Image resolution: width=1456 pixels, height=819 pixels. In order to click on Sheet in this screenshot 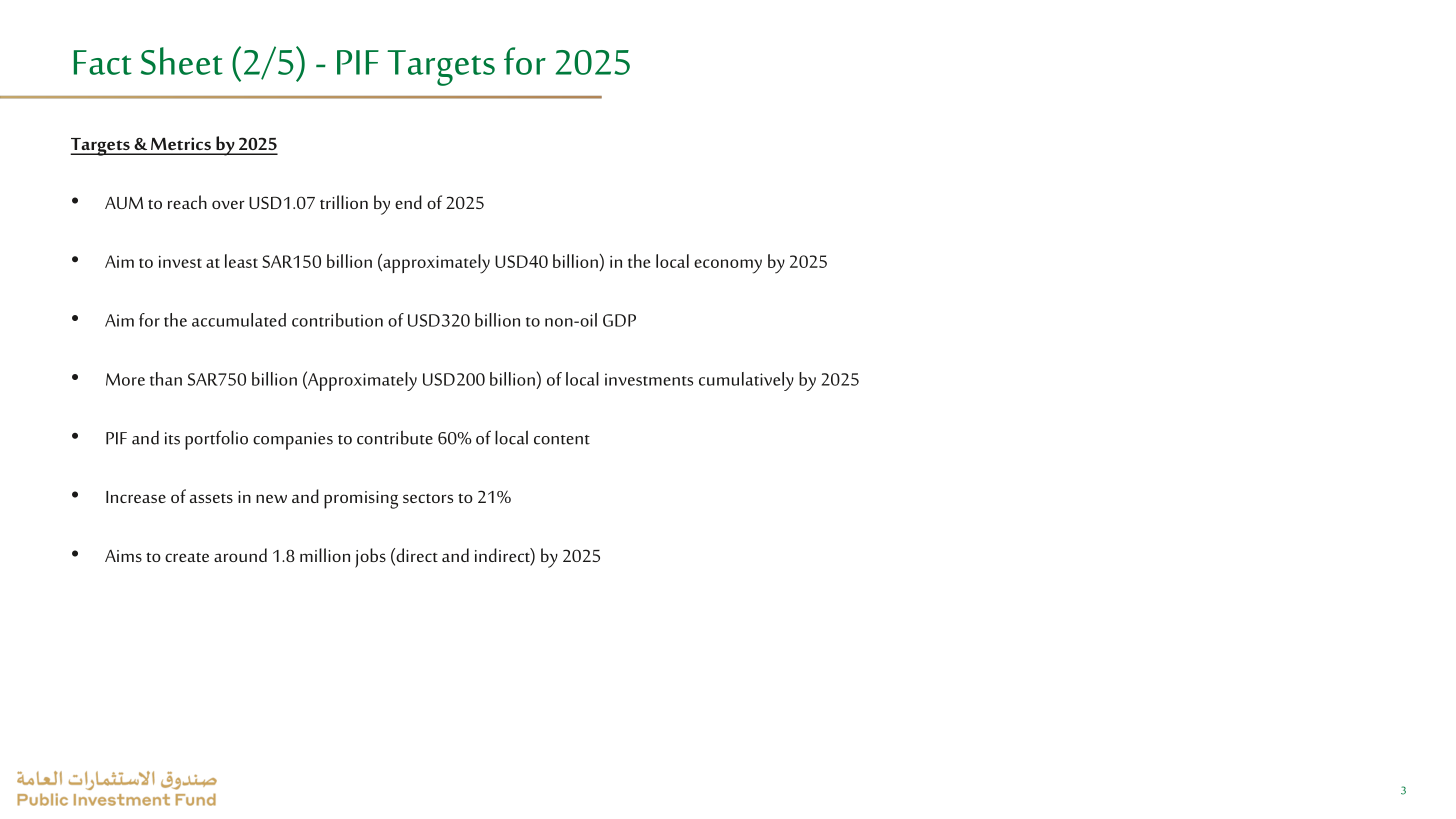, I will do `click(182, 61)`.
